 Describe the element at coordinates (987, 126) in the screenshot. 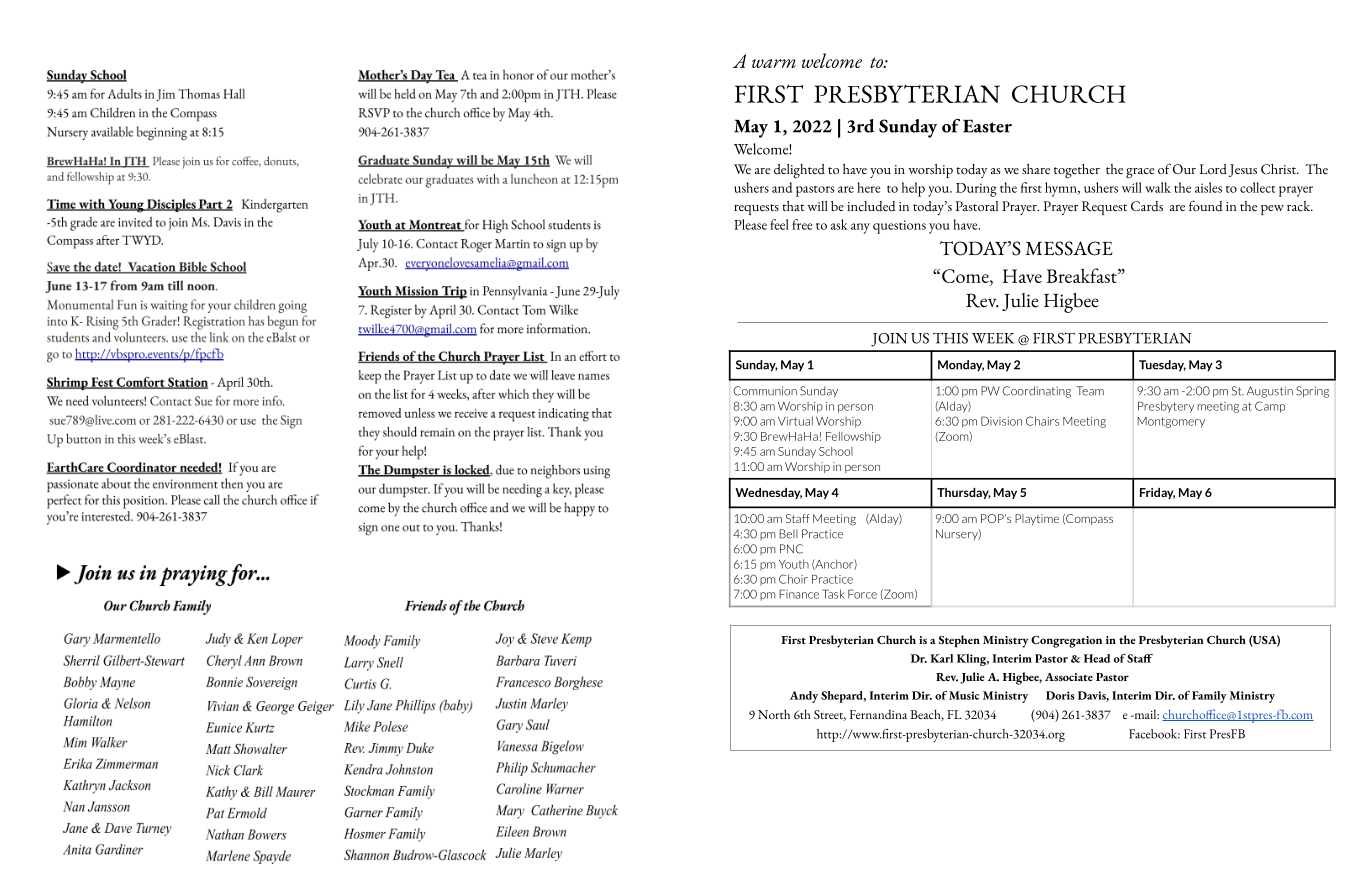

I see `Easter` at that location.
